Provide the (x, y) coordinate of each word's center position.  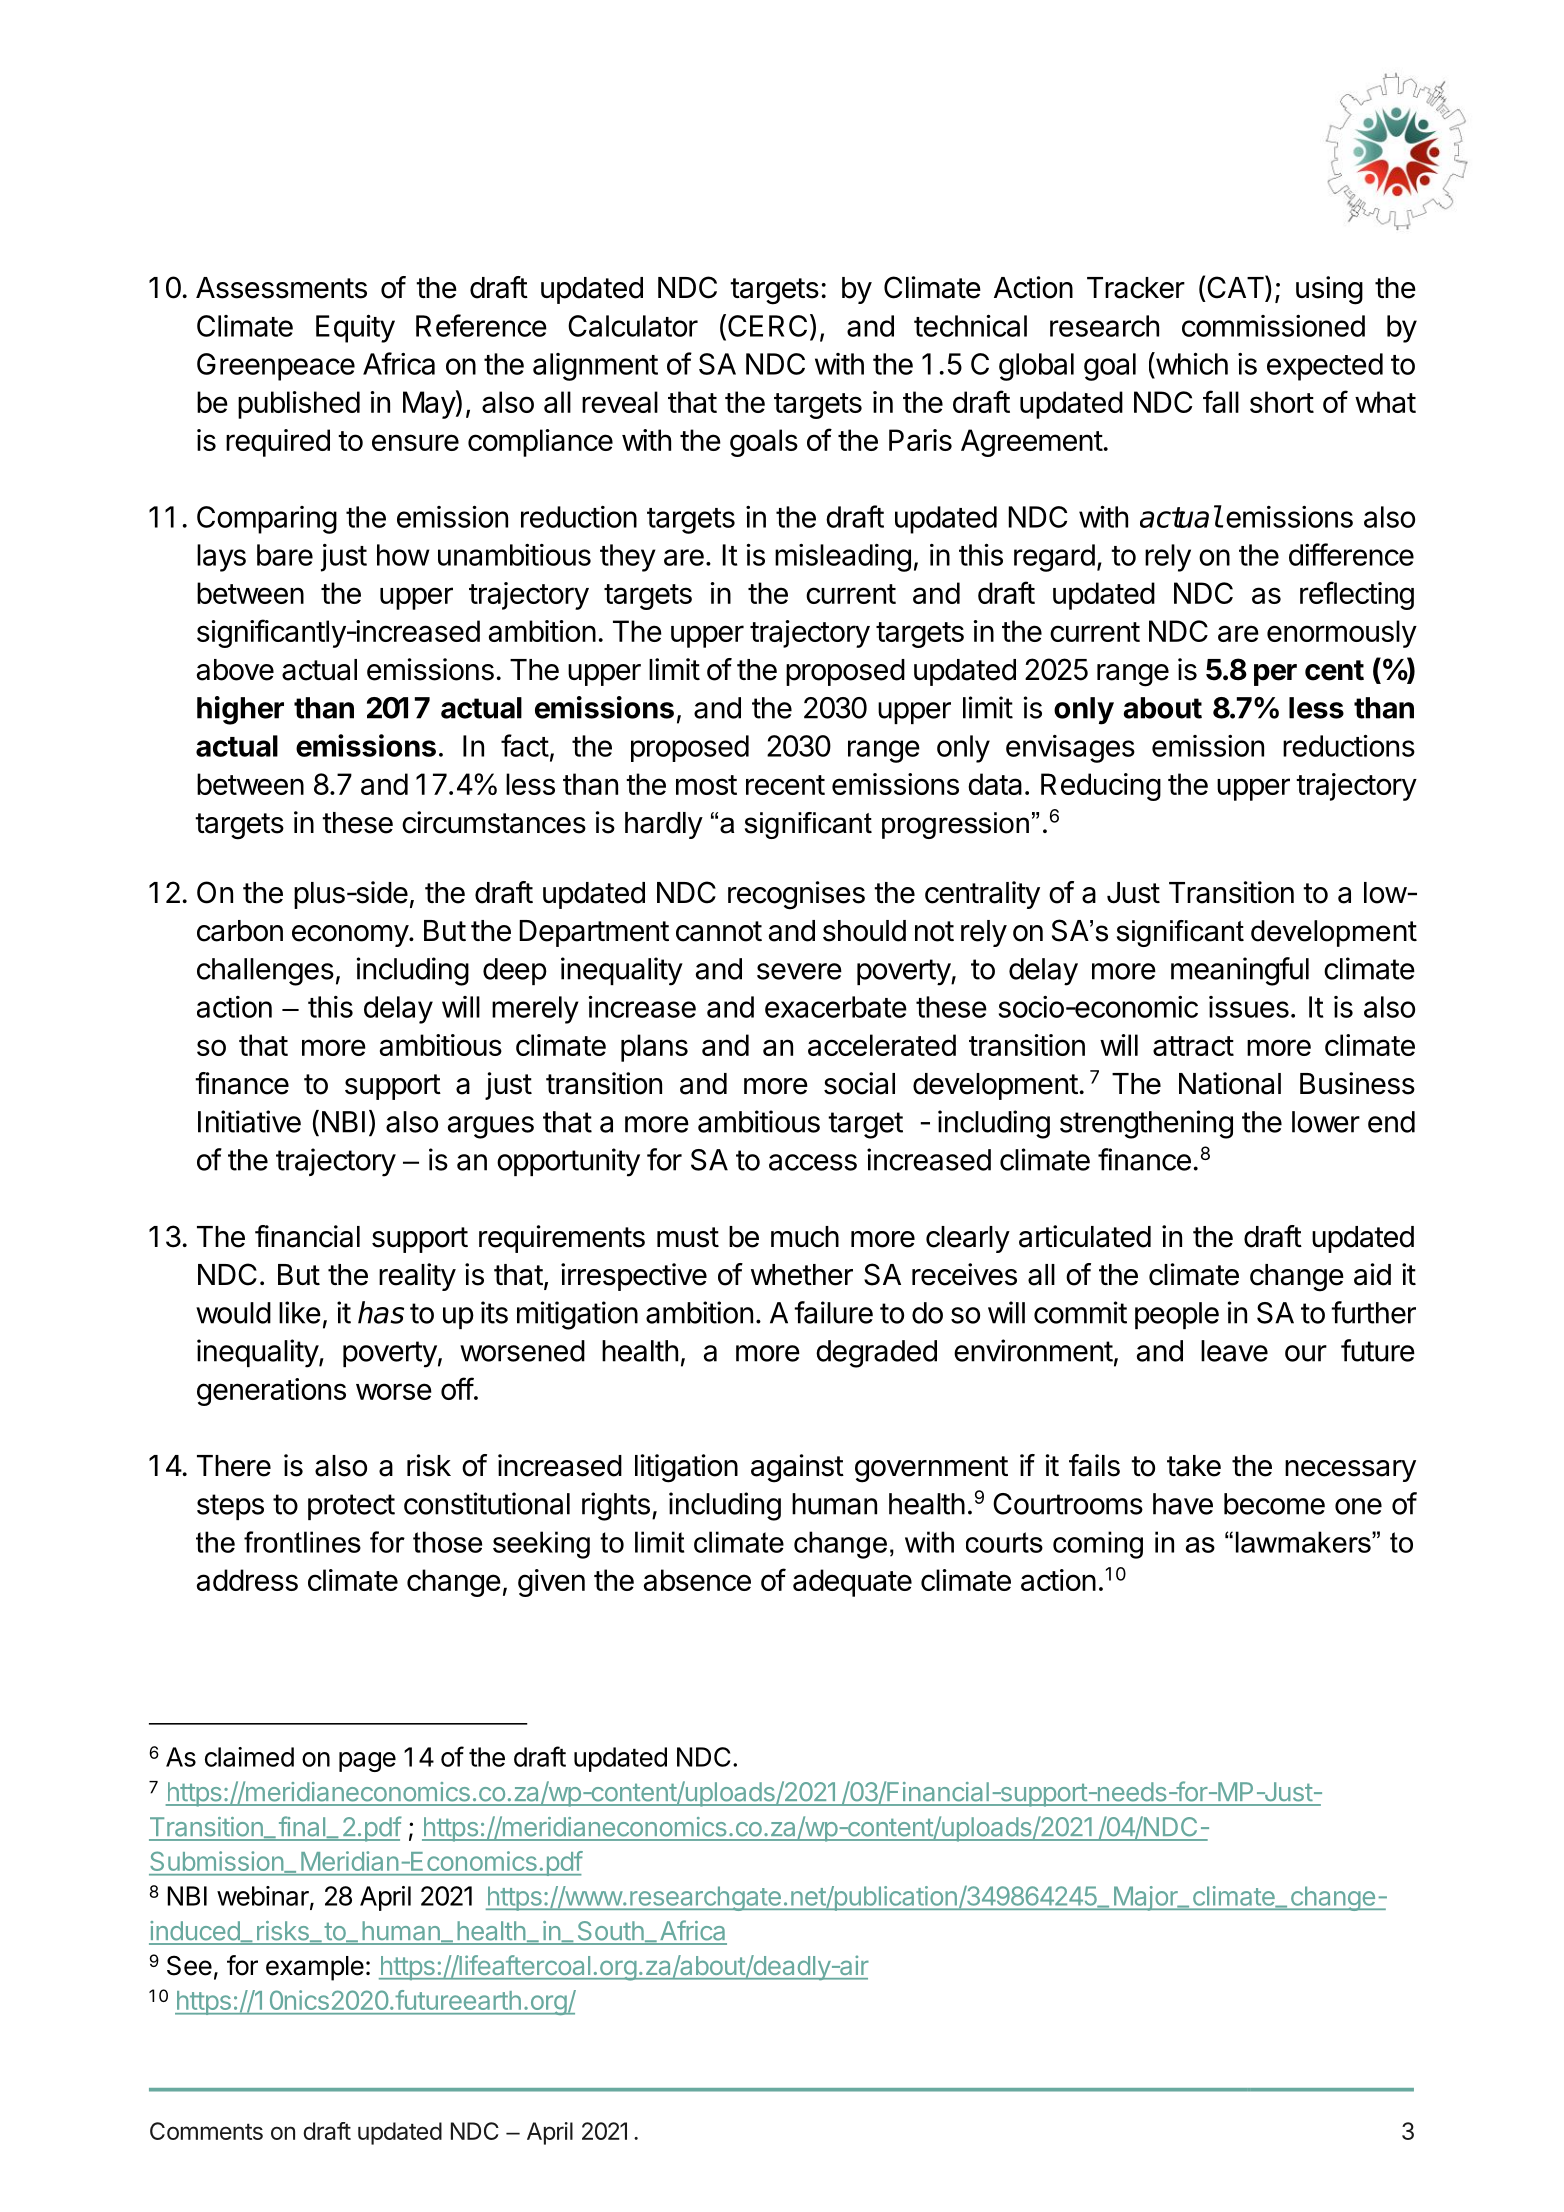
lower (1326, 1122)
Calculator (633, 326)
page (367, 1762)
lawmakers (1304, 1542)
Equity (355, 328)
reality (417, 1277)
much (805, 1237)
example (315, 1968)
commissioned (1273, 326)
